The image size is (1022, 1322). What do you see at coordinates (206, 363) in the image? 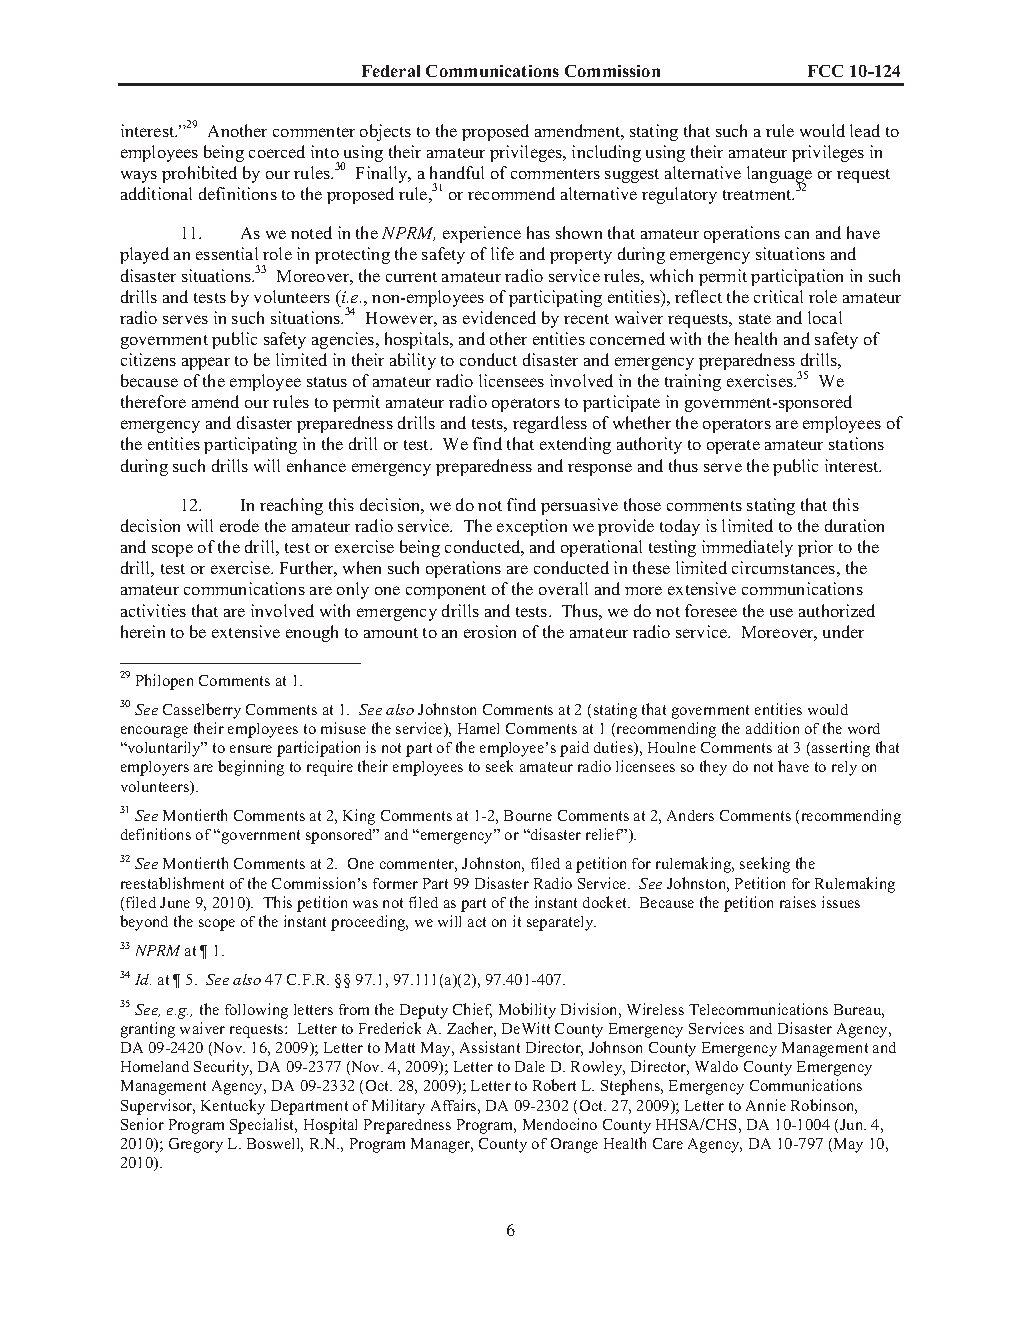
I see `appear` at bounding box center [206, 363].
